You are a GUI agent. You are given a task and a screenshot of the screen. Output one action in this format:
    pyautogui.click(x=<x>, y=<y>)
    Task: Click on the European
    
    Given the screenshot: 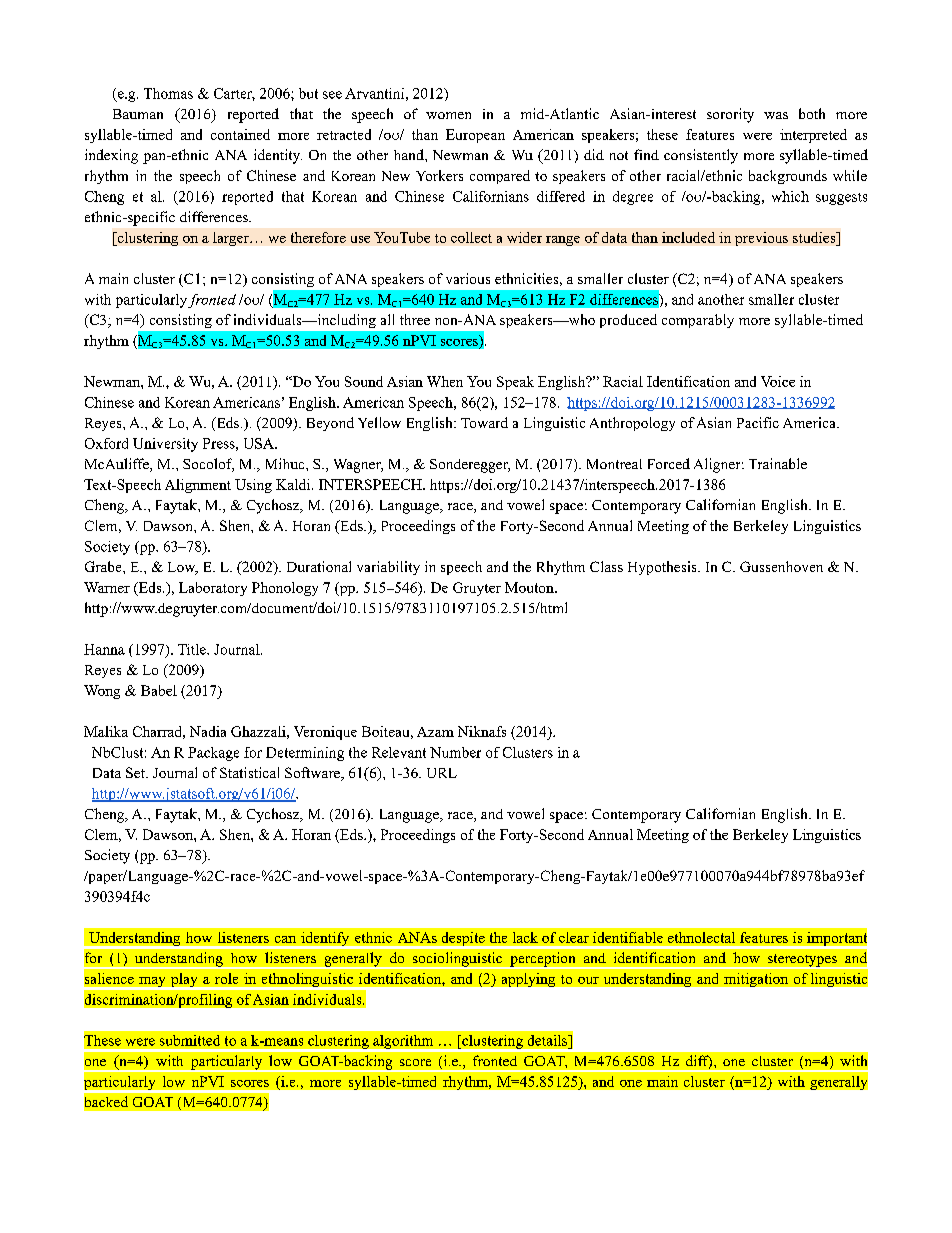 What is the action you would take?
    pyautogui.click(x=475, y=136)
